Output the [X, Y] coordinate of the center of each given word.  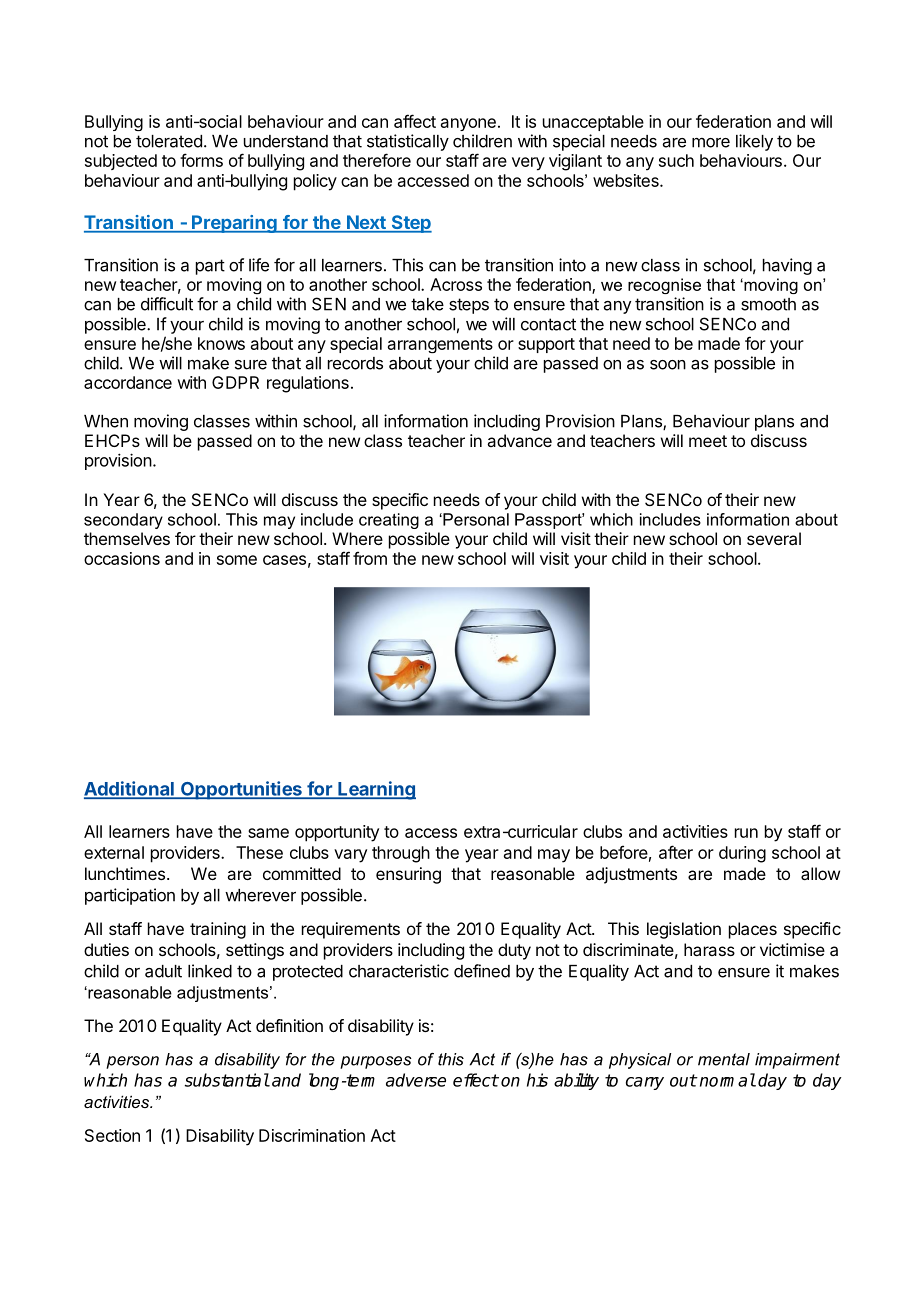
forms [201, 160]
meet [708, 441]
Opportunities [241, 790]
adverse [416, 1080]
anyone [468, 124]
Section [112, 1135]
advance [519, 440]
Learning [376, 790]
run [746, 833]
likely [754, 142]
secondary [123, 521]
